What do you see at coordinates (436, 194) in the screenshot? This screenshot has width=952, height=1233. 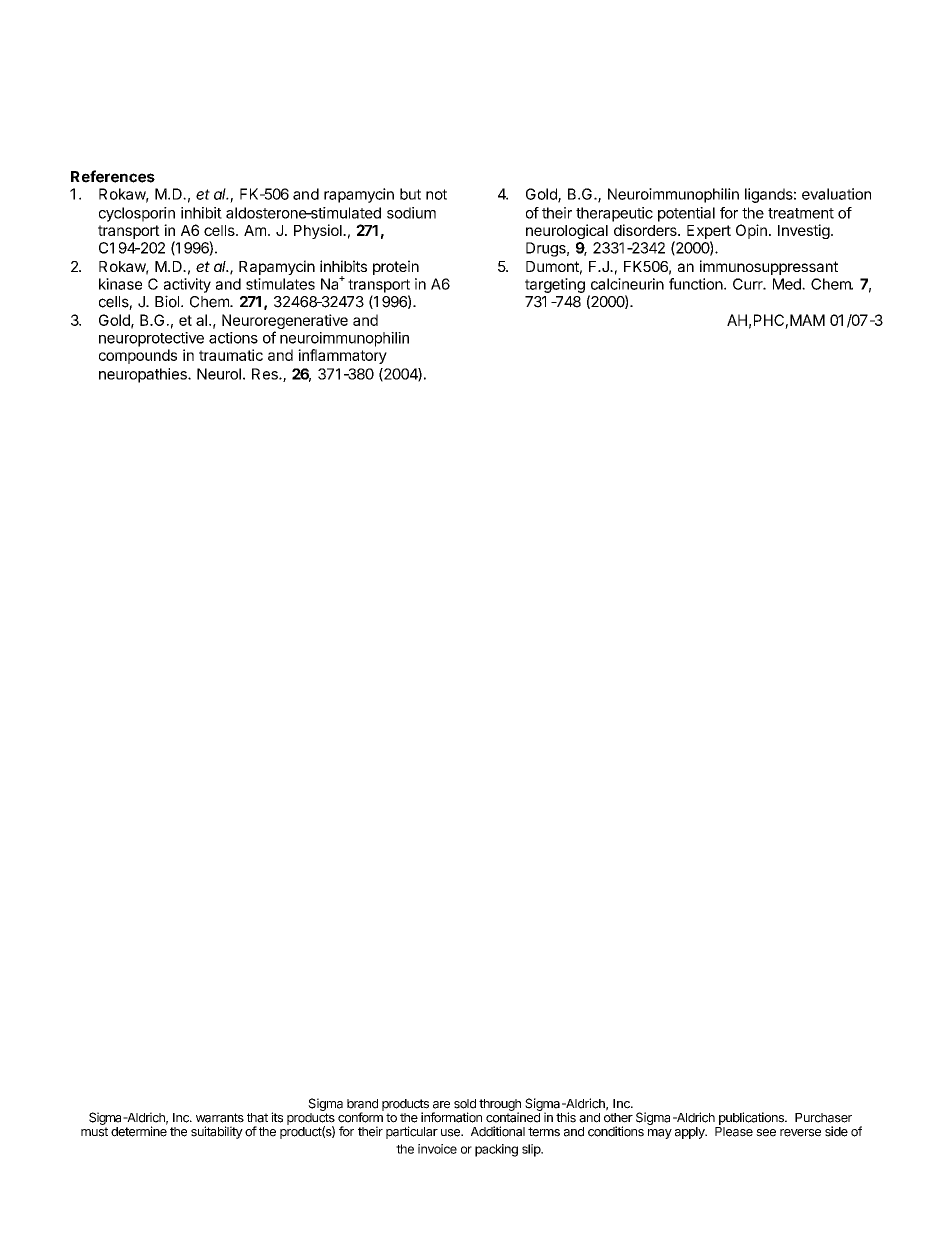 I see `not` at bounding box center [436, 194].
